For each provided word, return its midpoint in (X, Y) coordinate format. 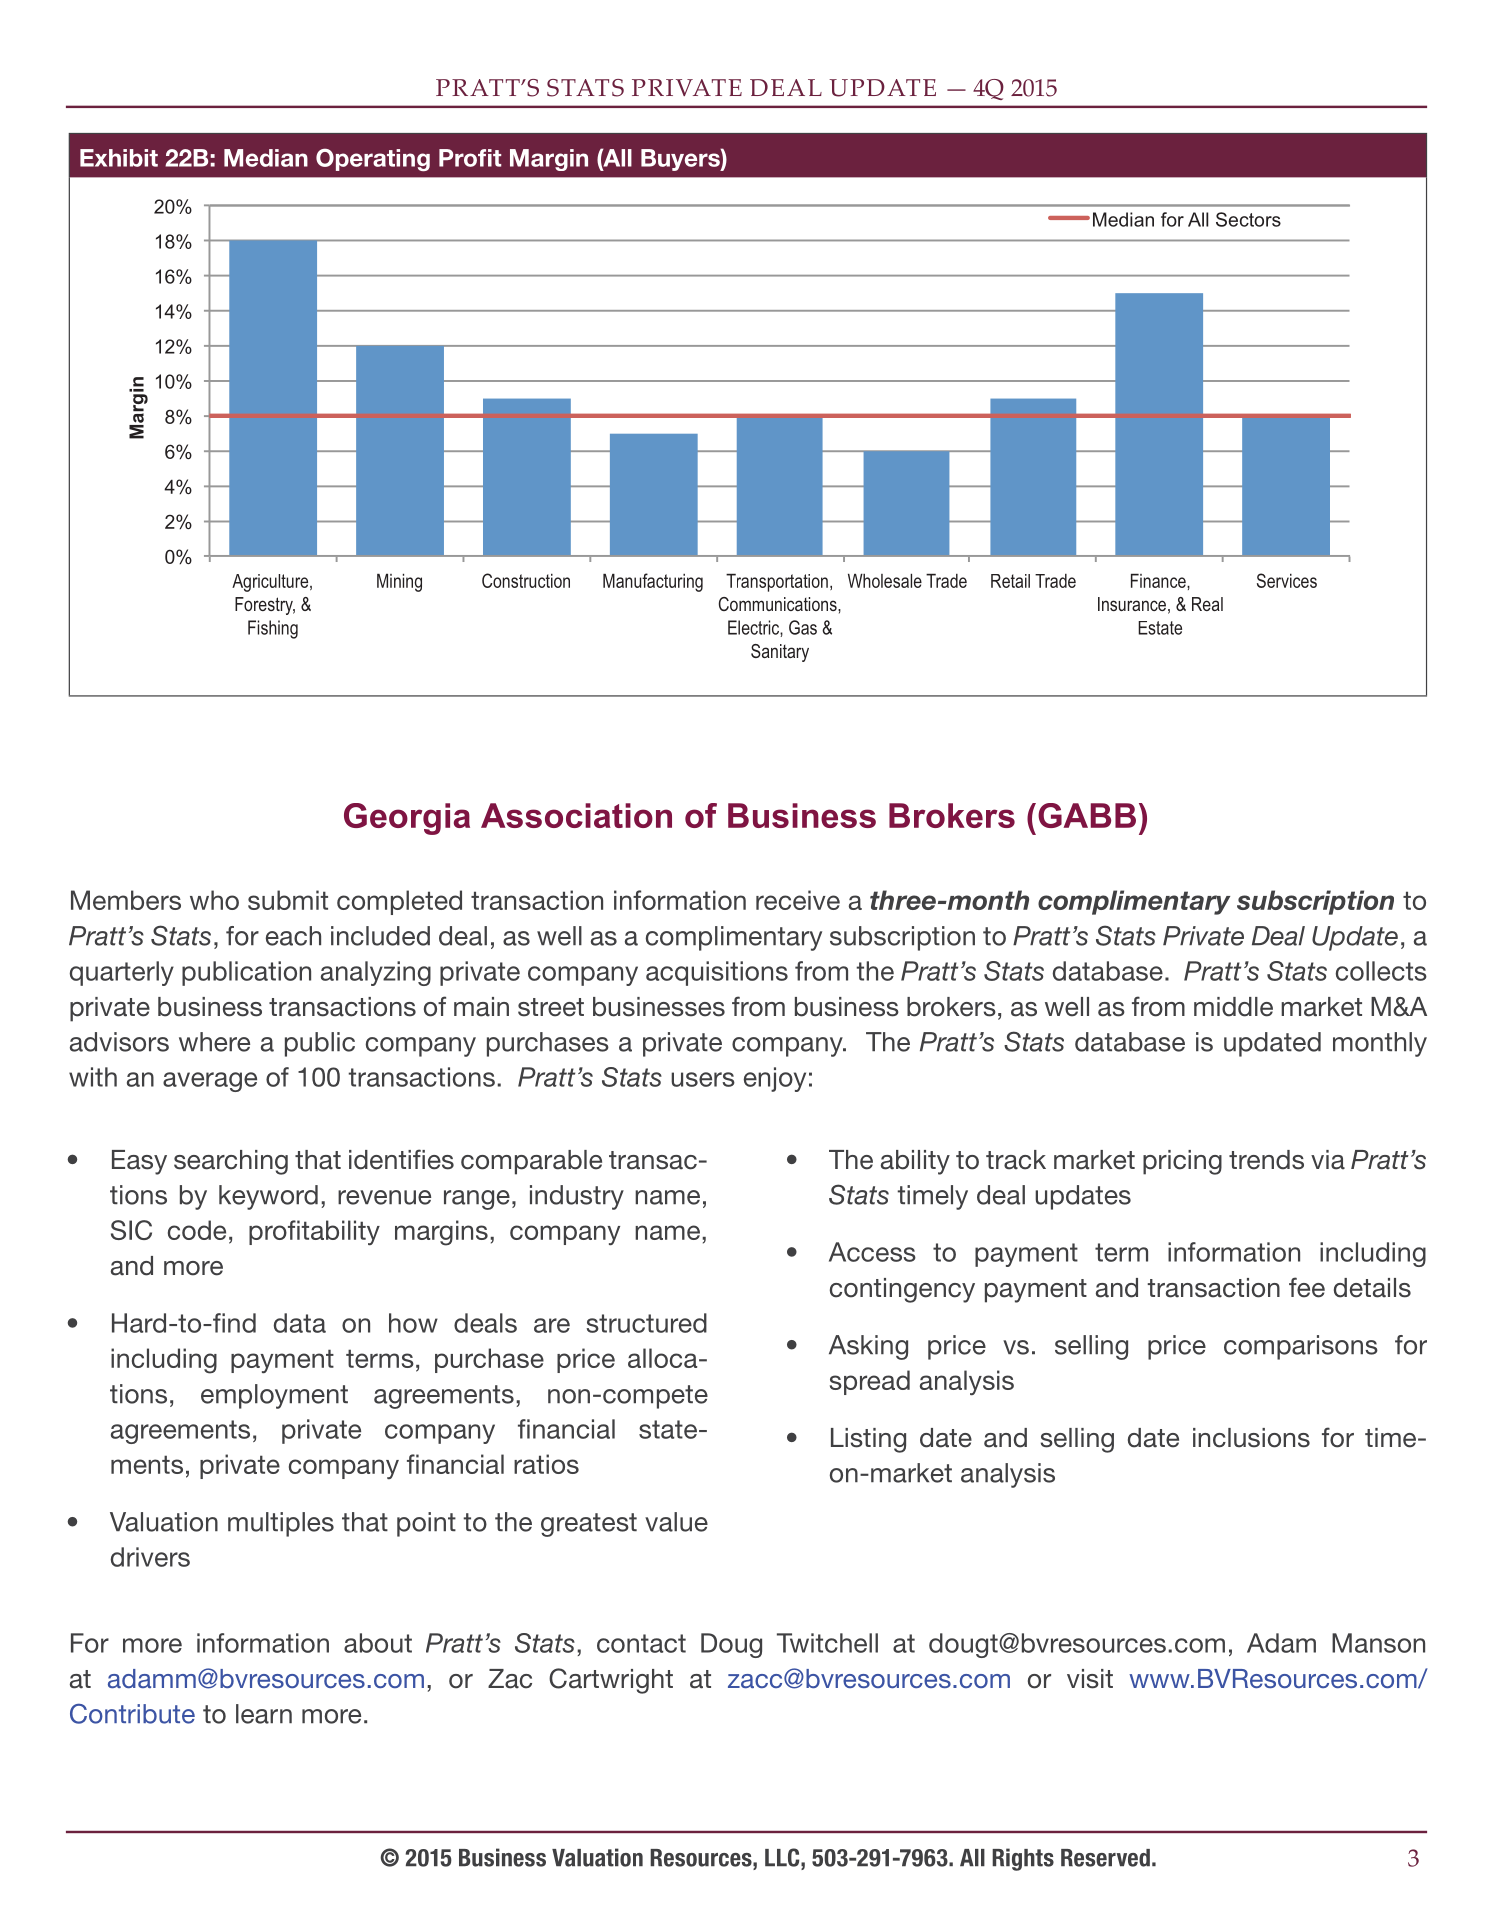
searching (231, 1162)
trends (1266, 1160)
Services (1287, 580)
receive (798, 900)
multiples (281, 1524)
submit (288, 900)
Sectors (1248, 219)
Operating (373, 159)
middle (1233, 1007)
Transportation (777, 583)
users (703, 1079)
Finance (1159, 581)
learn (264, 1714)
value (676, 1522)
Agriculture (271, 583)
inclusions (1251, 1438)
